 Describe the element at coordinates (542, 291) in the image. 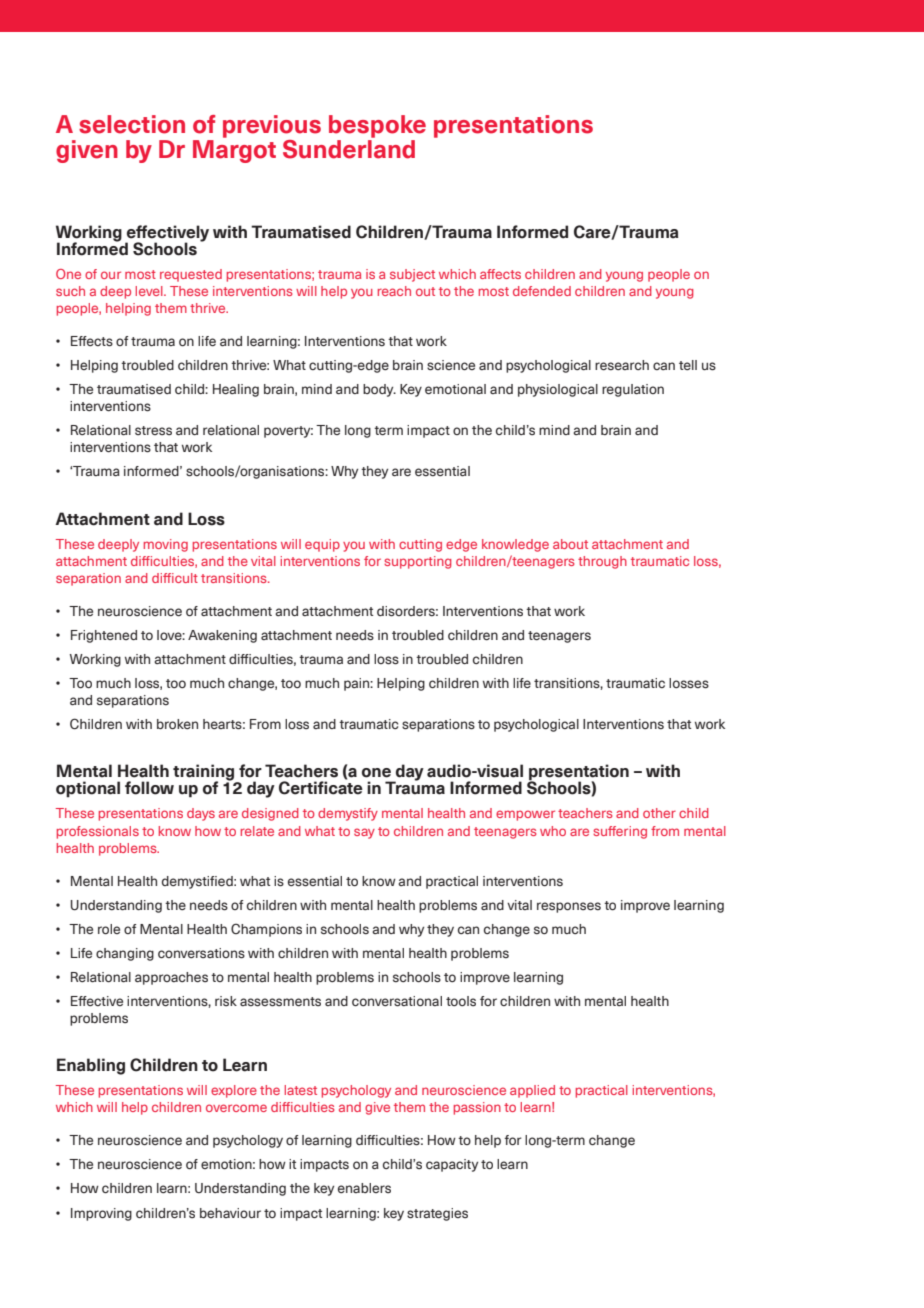

I see `defended` at that location.
